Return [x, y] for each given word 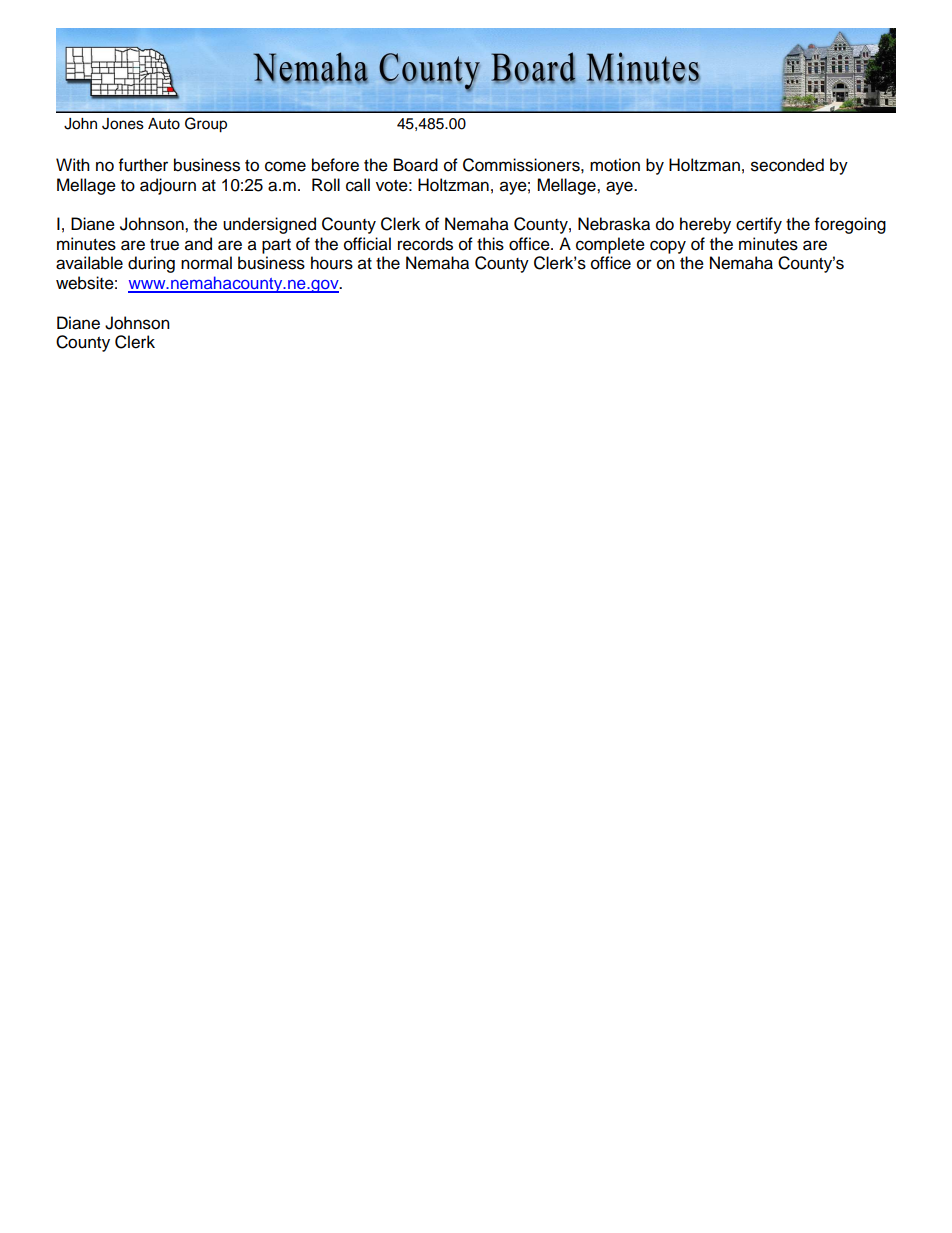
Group [206, 125]
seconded [787, 165]
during [151, 264]
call [358, 185]
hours [332, 263]
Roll [326, 185]
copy [668, 247]
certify [759, 225]
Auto [164, 124]
